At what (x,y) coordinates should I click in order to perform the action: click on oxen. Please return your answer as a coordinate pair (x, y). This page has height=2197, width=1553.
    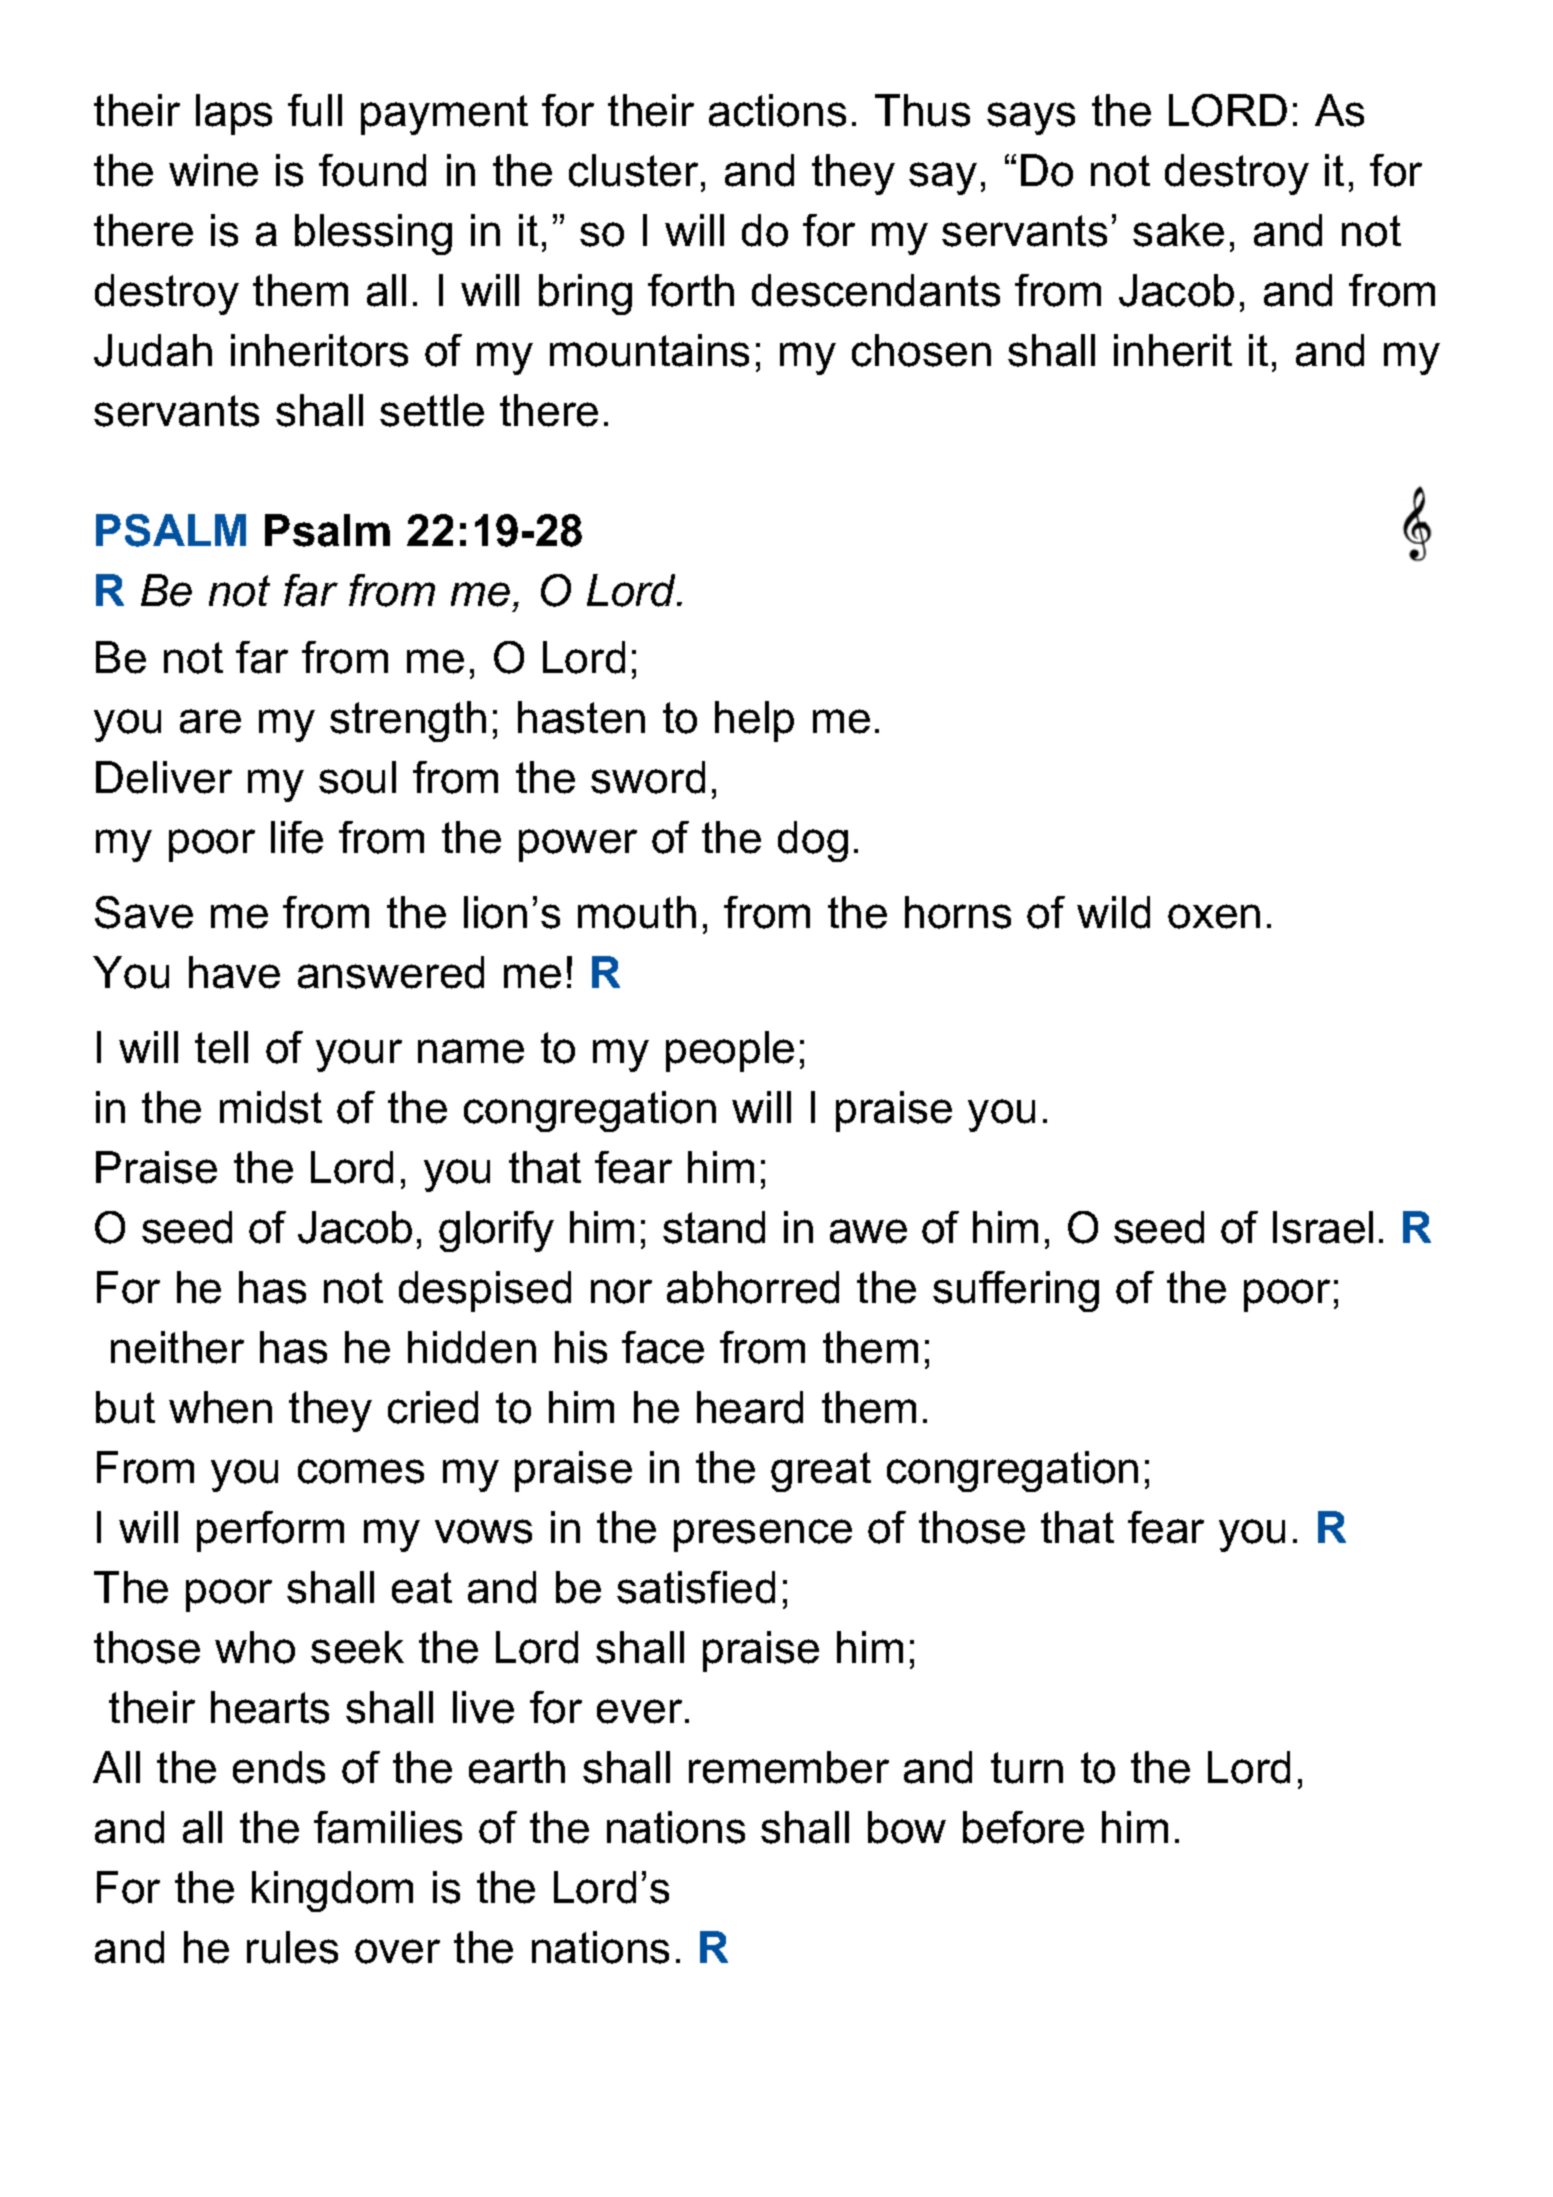
    Looking at the image, I should click on (1214, 916).
